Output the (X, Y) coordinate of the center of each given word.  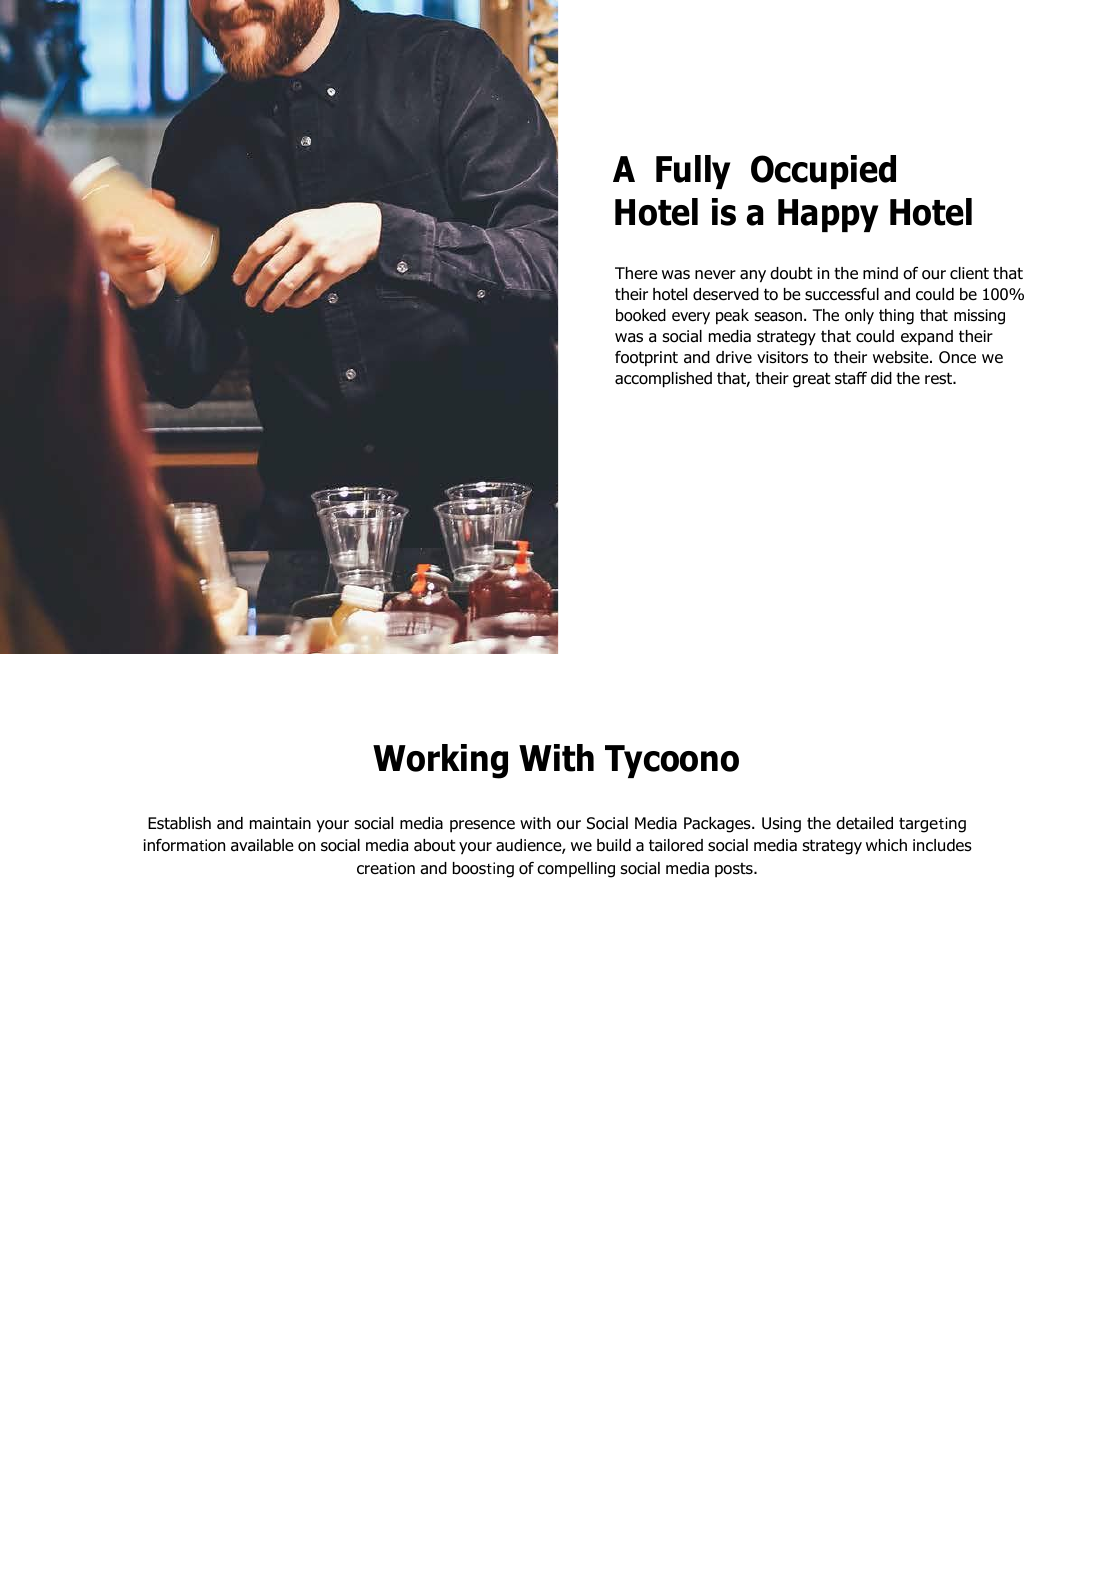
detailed (864, 823)
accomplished (663, 380)
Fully (693, 172)
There (636, 273)
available (262, 845)
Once (957, 357)
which (886, 845)
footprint (646, 358)
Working (440, 761)
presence (482, 826)
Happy (828, 215)
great (812, 380)
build (614, 845)
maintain (280, 823)
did (881, 378)
